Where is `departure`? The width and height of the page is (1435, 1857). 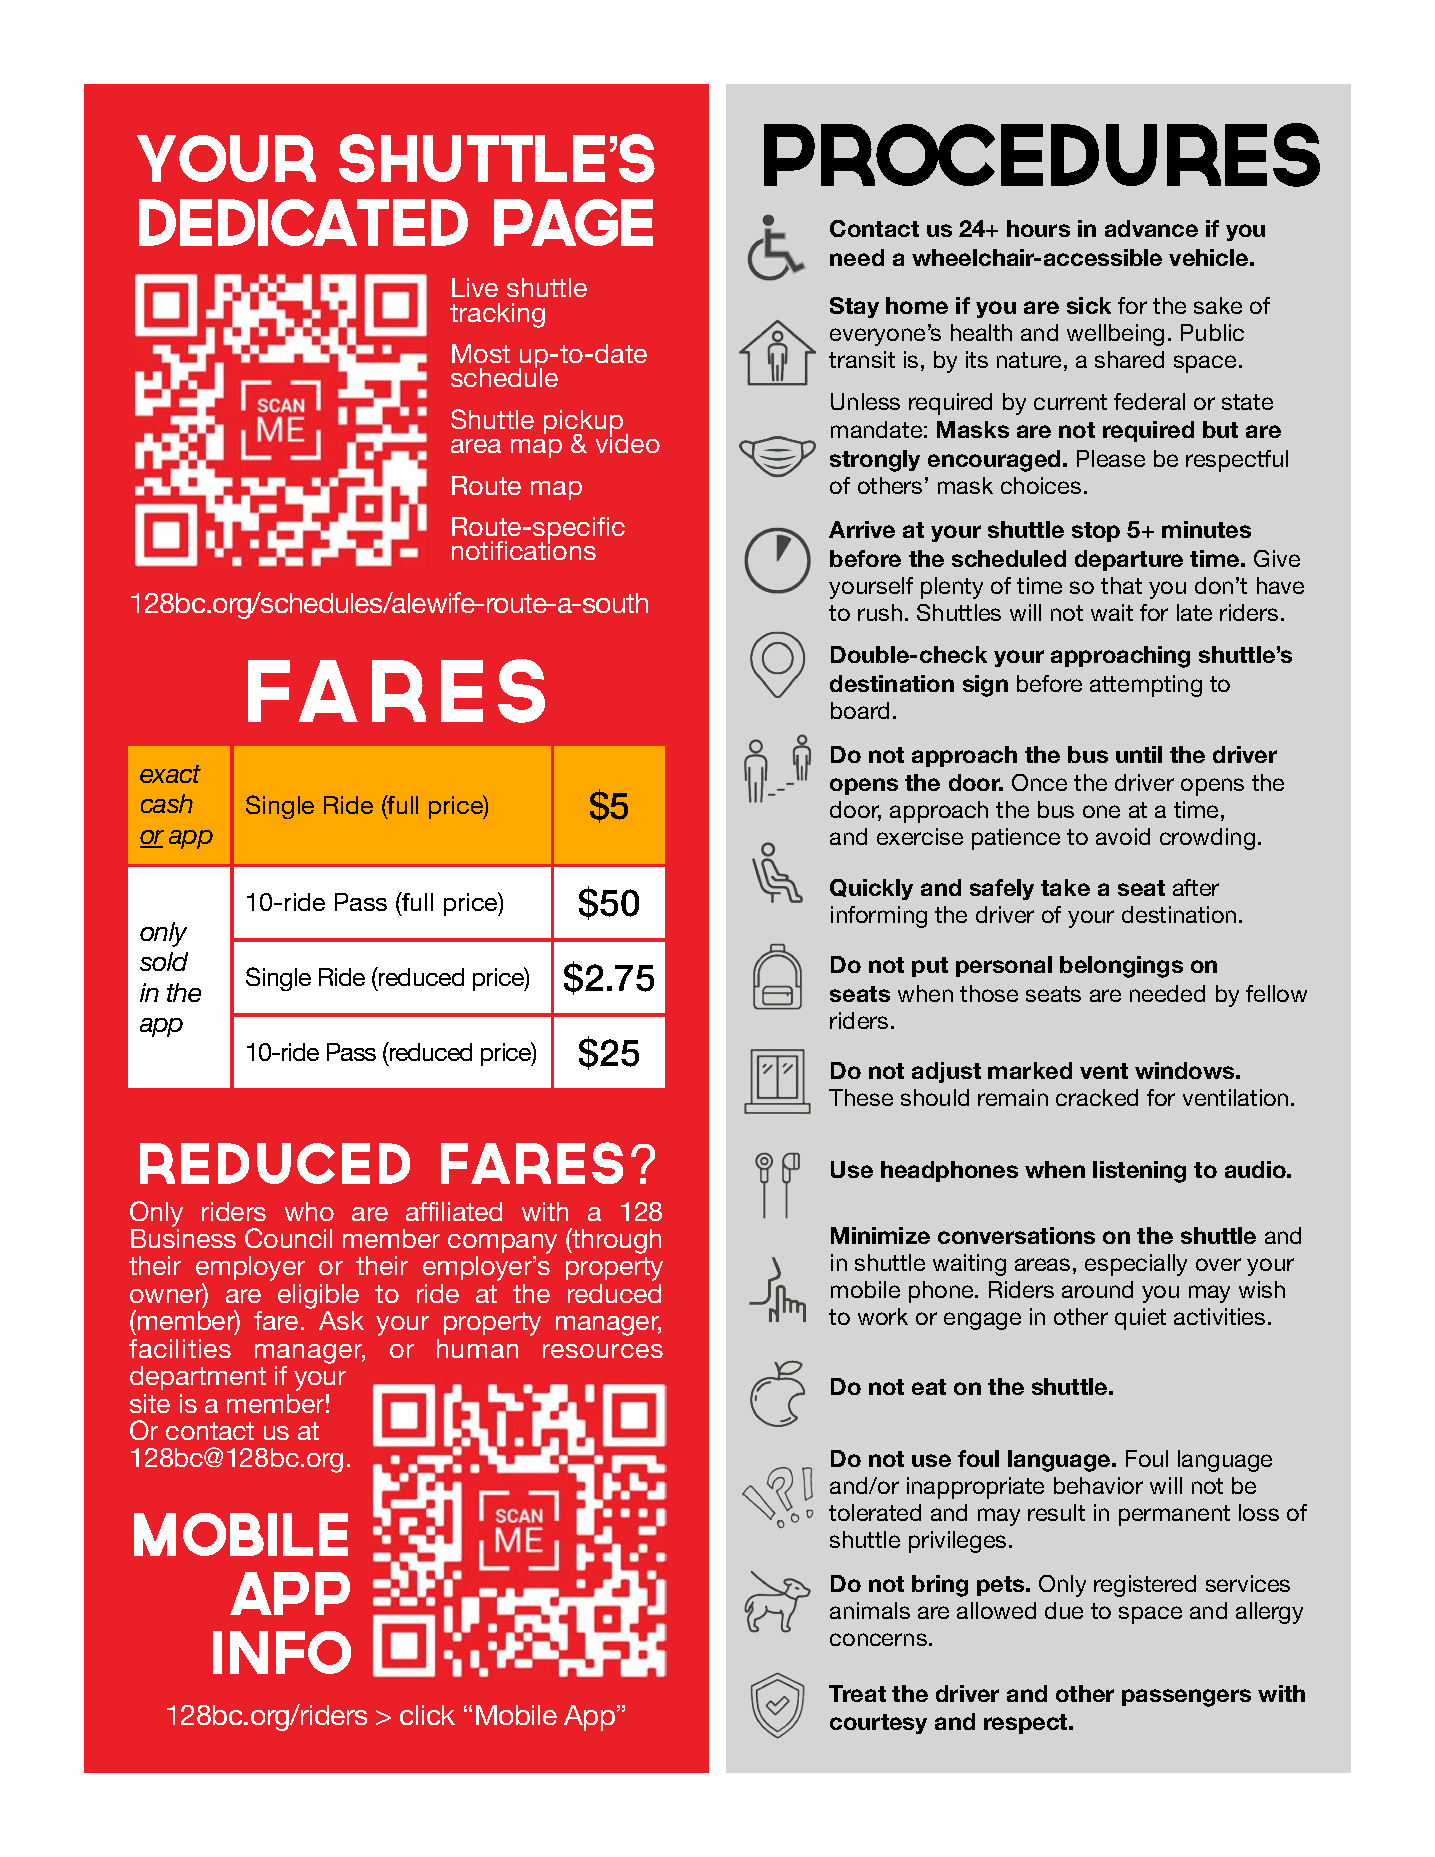
departure is located at coordinates (1129, 560).
